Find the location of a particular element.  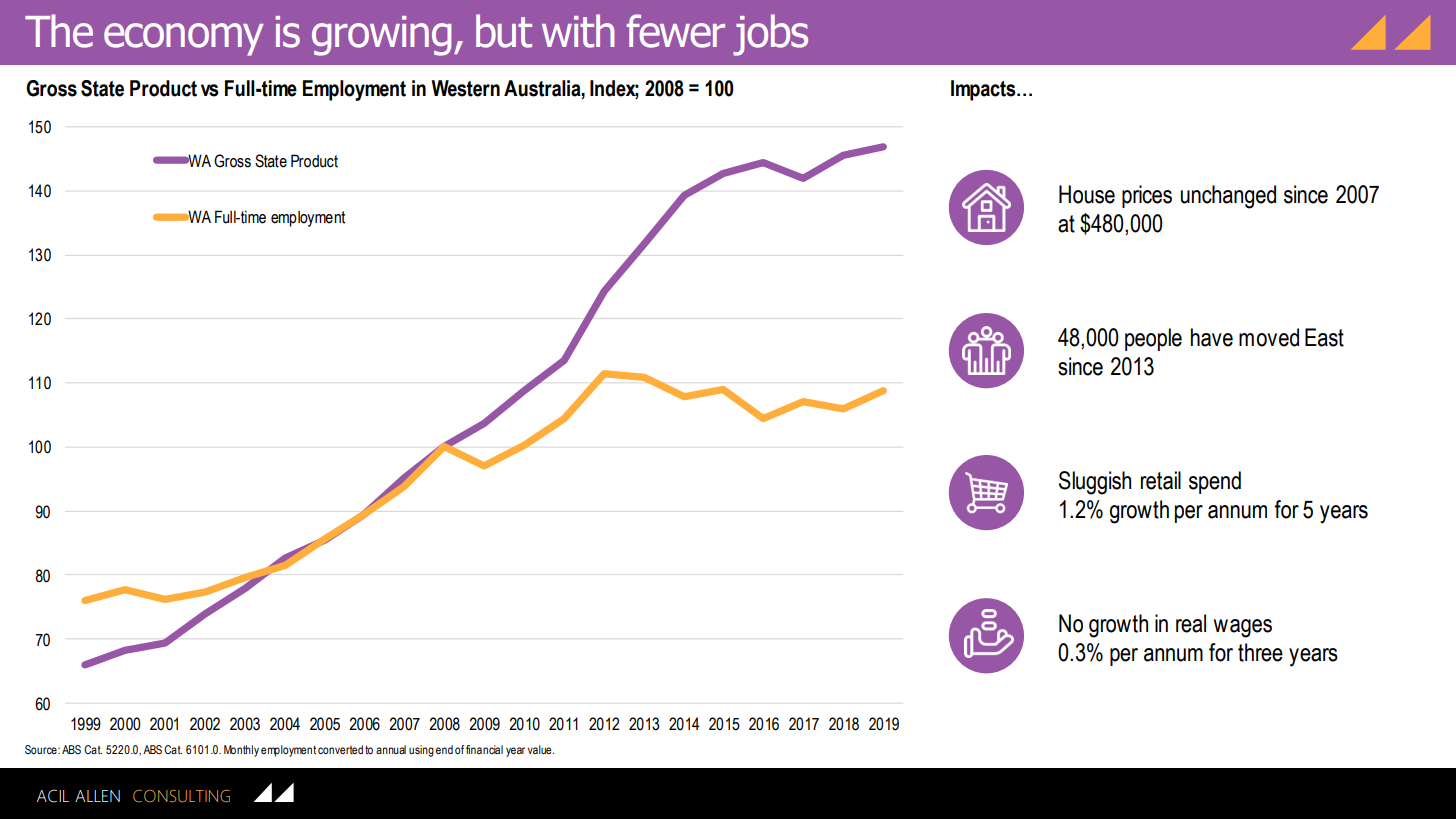

retail is located at coordinates (1161, 480).
